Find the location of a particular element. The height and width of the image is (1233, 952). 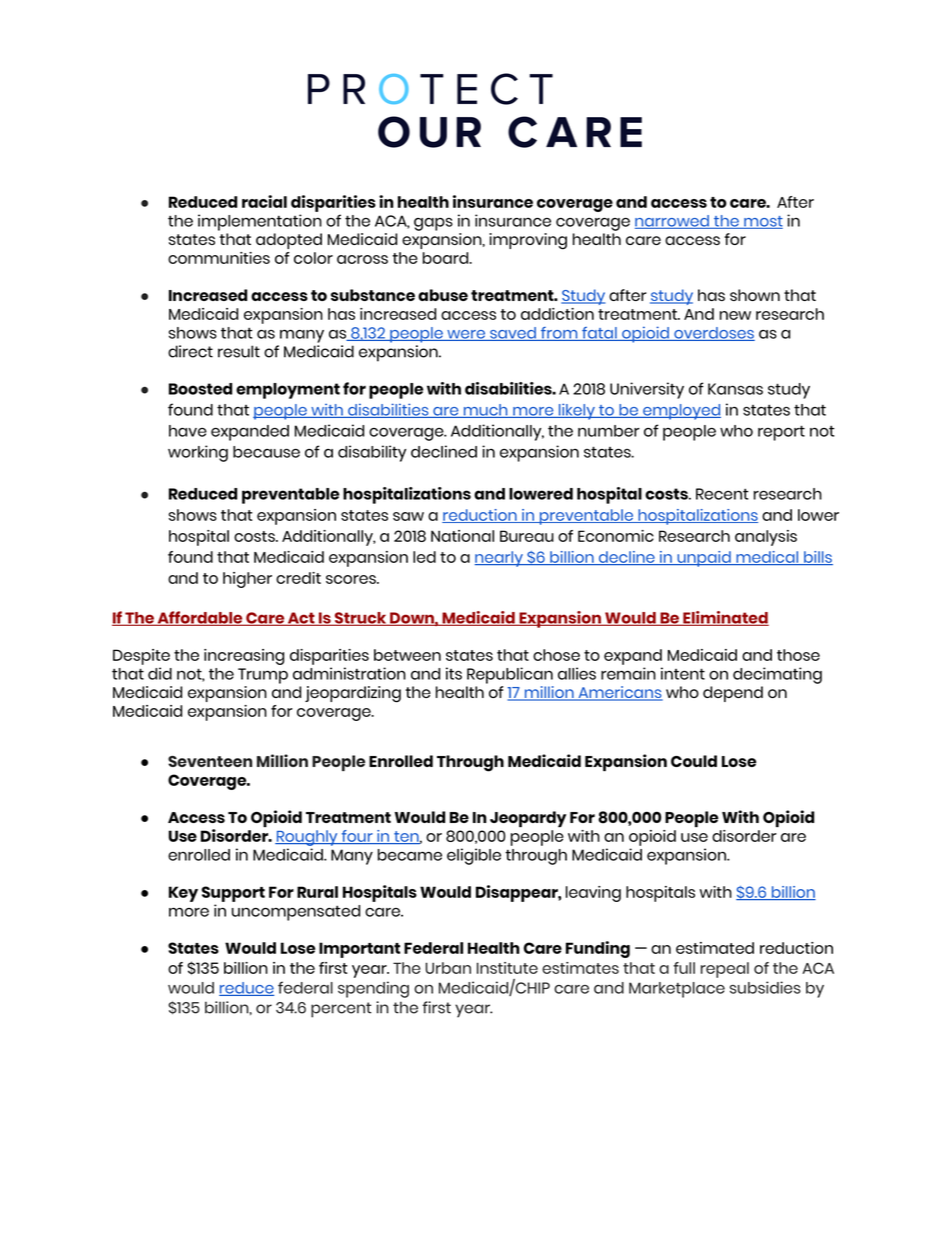

repeal is located at coordinates (725, 970).
